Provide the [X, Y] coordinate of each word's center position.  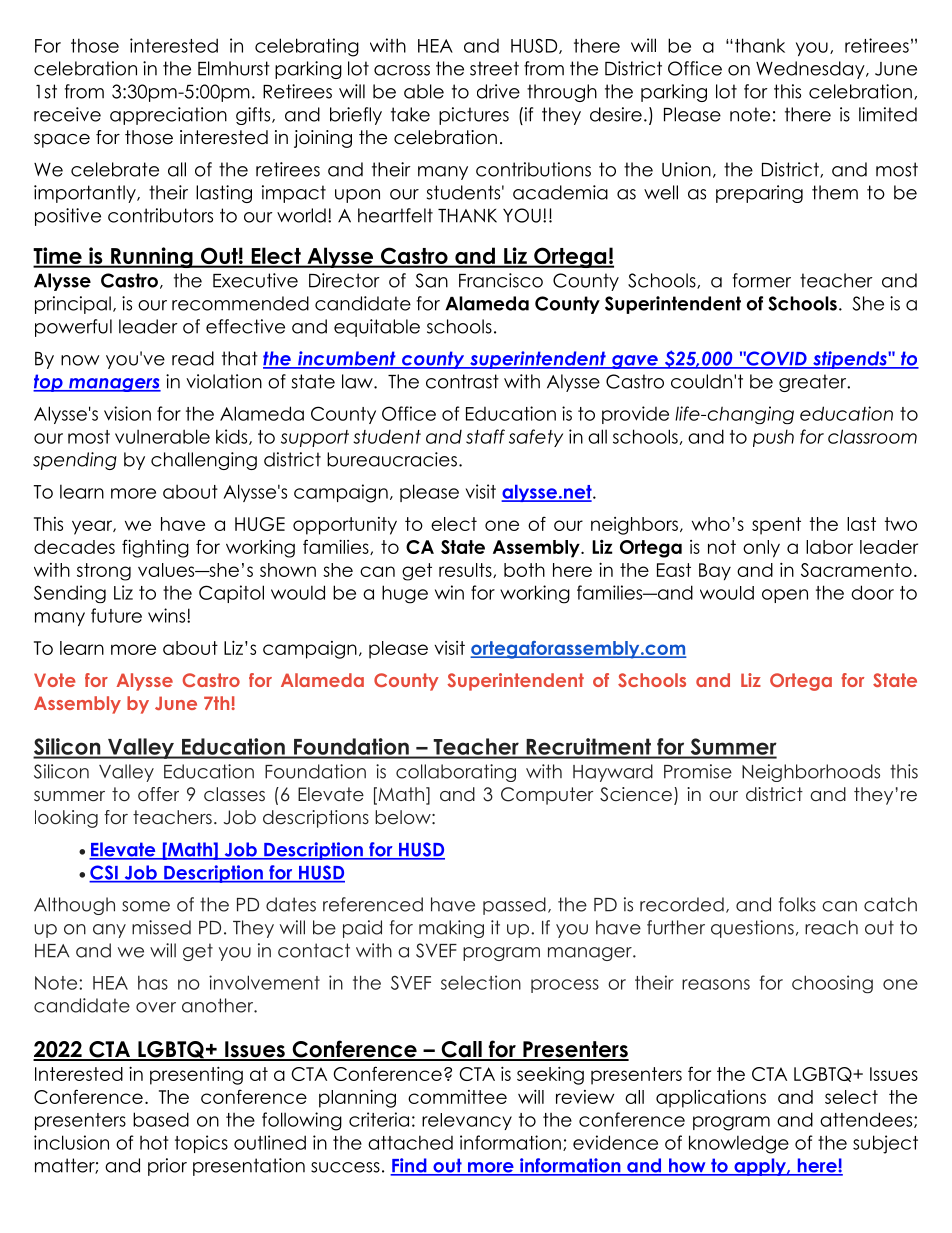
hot [154, 1143]
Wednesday [811, 70]
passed [514, 906]
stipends [850, 360]
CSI [104, 873]
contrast [462, 381]
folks [797, 904]
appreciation [168, 116]
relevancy [467, 1121]
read [193, 358]
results [466, 570]
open [785, 596]
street [494, 68]
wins [168, 615]
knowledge [739, 1144]
